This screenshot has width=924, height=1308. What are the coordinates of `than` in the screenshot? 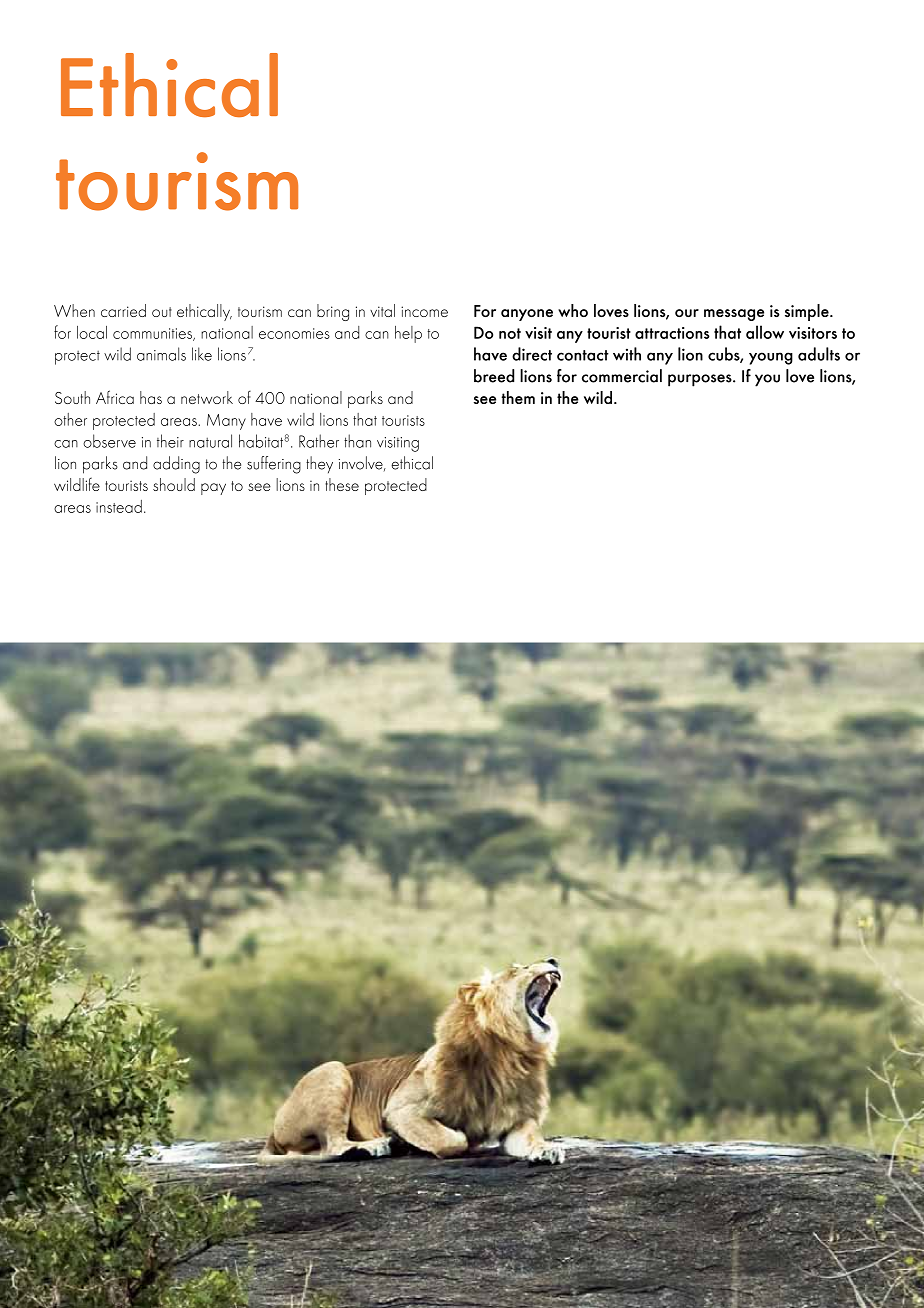 It's located at (357, 441).
